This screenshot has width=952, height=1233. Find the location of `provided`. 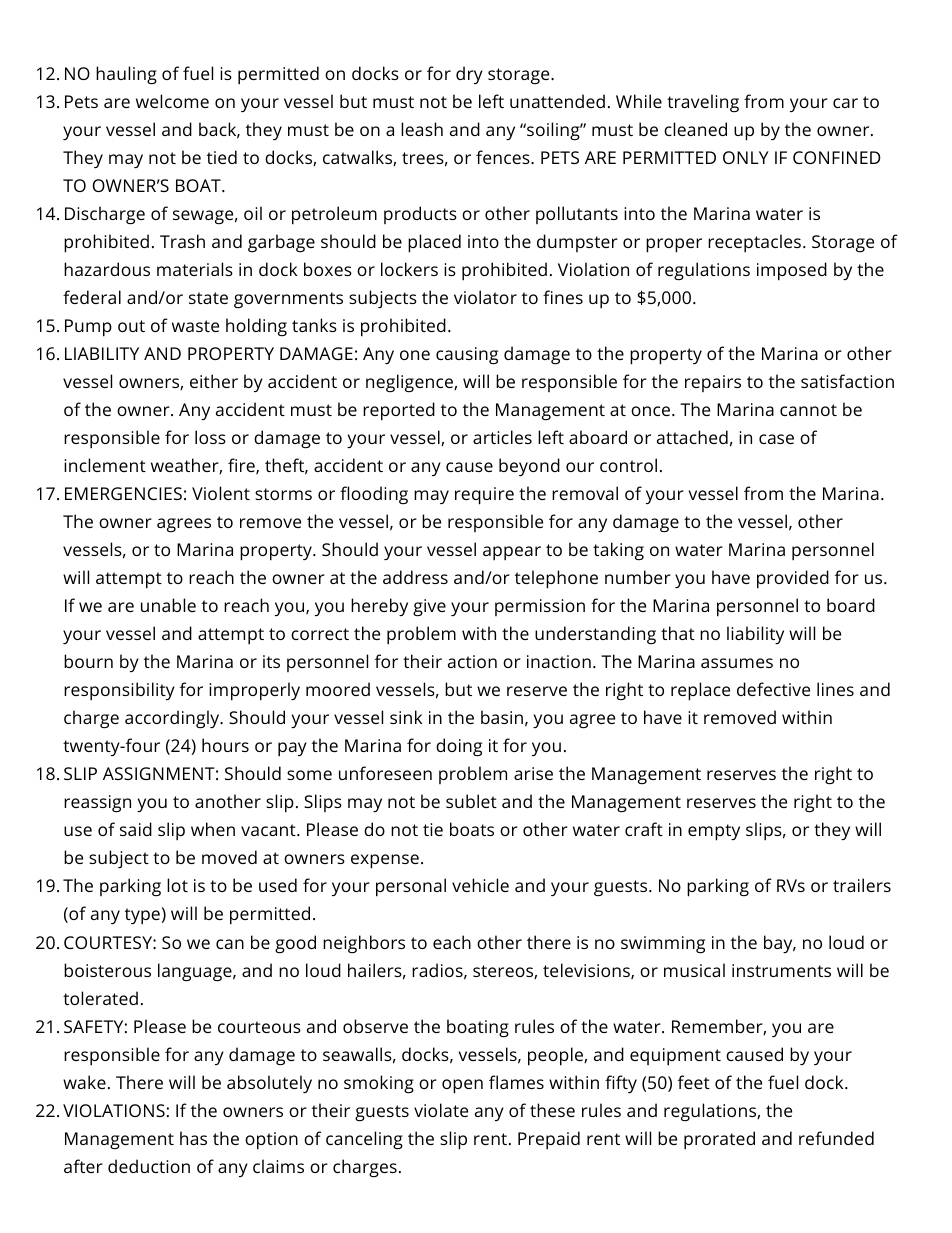

provided is located at coordinates (793, 579).
